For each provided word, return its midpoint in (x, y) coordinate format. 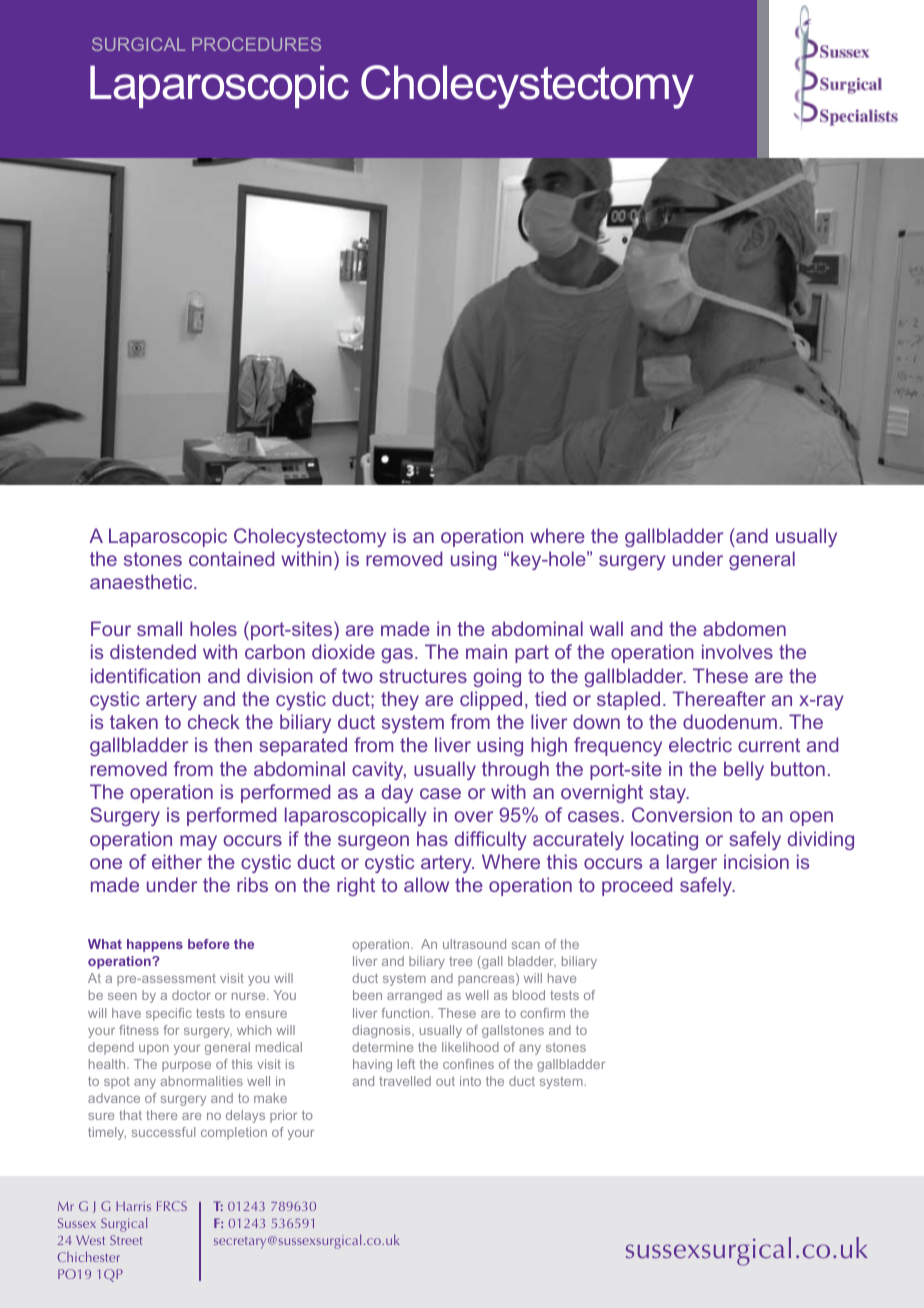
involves (737, 651)
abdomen (744, 628)
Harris (133, 1206)
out (445, 1081)
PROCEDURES (256, 44)
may (198, 842)
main (486, 651)
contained (231, 558)
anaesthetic (142, 581)
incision (756, 861)
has (432, 838)
